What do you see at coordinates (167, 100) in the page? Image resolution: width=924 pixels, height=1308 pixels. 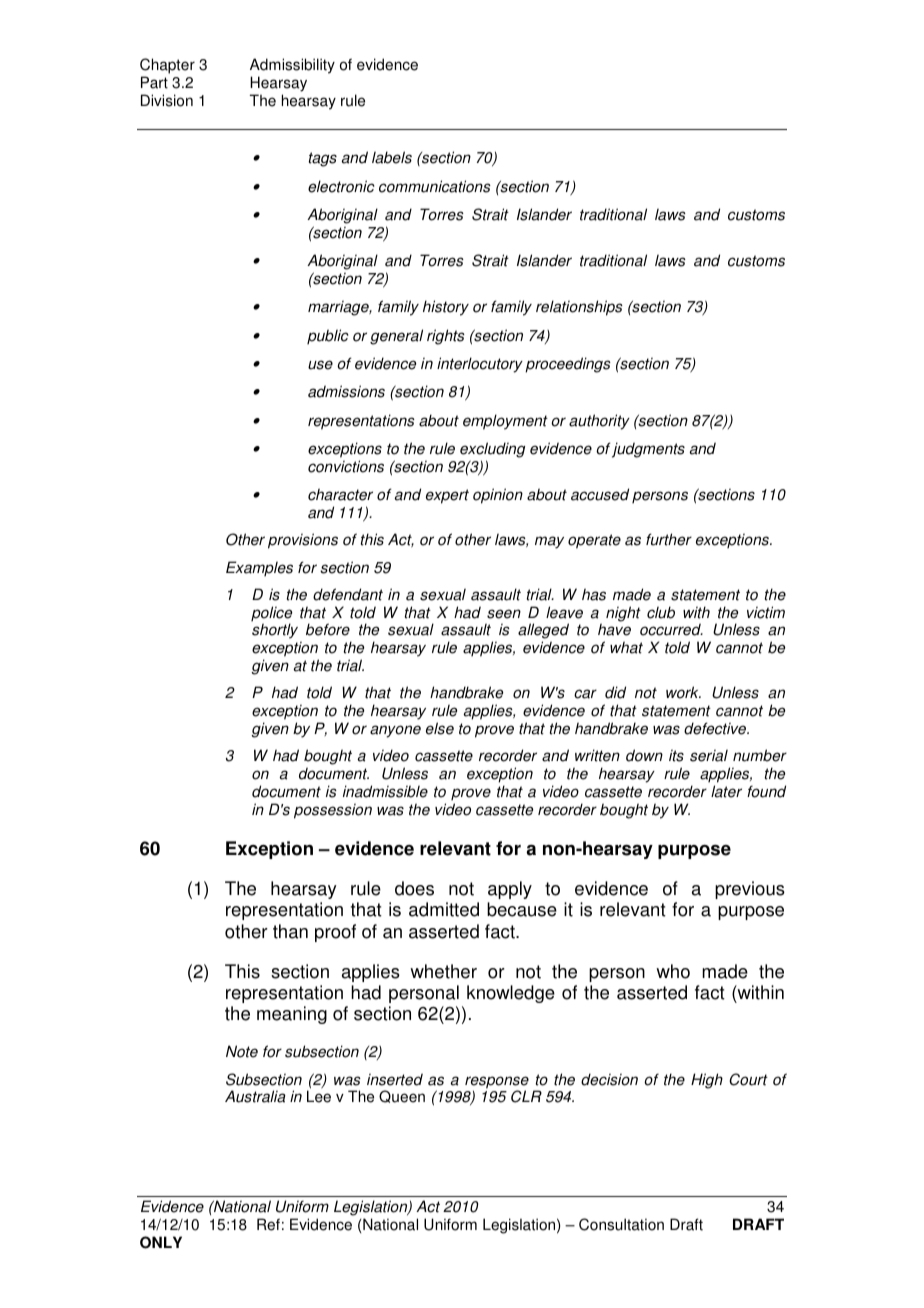 I see `Division` at bounding box center [167, 100].
